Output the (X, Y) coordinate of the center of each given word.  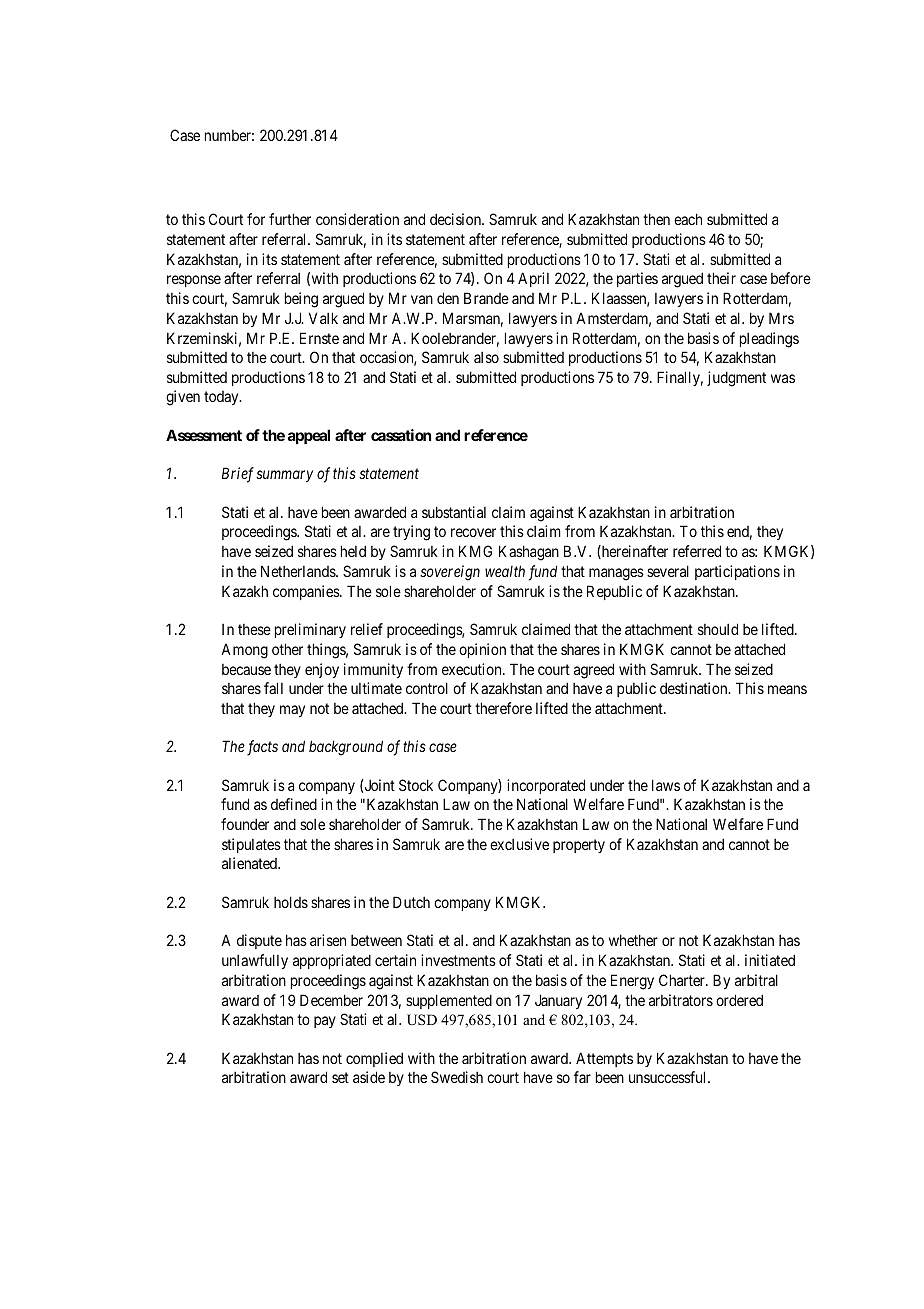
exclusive (519, 844)
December (331, 1000)
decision (456, 219)
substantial (454, 512)
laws (666, 785)
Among (244, 651)
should (718, 629)
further (290, 219)
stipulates (251, 845)
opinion (482, 650)
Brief (238, 475)
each (688, 219)
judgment (736, 379)
